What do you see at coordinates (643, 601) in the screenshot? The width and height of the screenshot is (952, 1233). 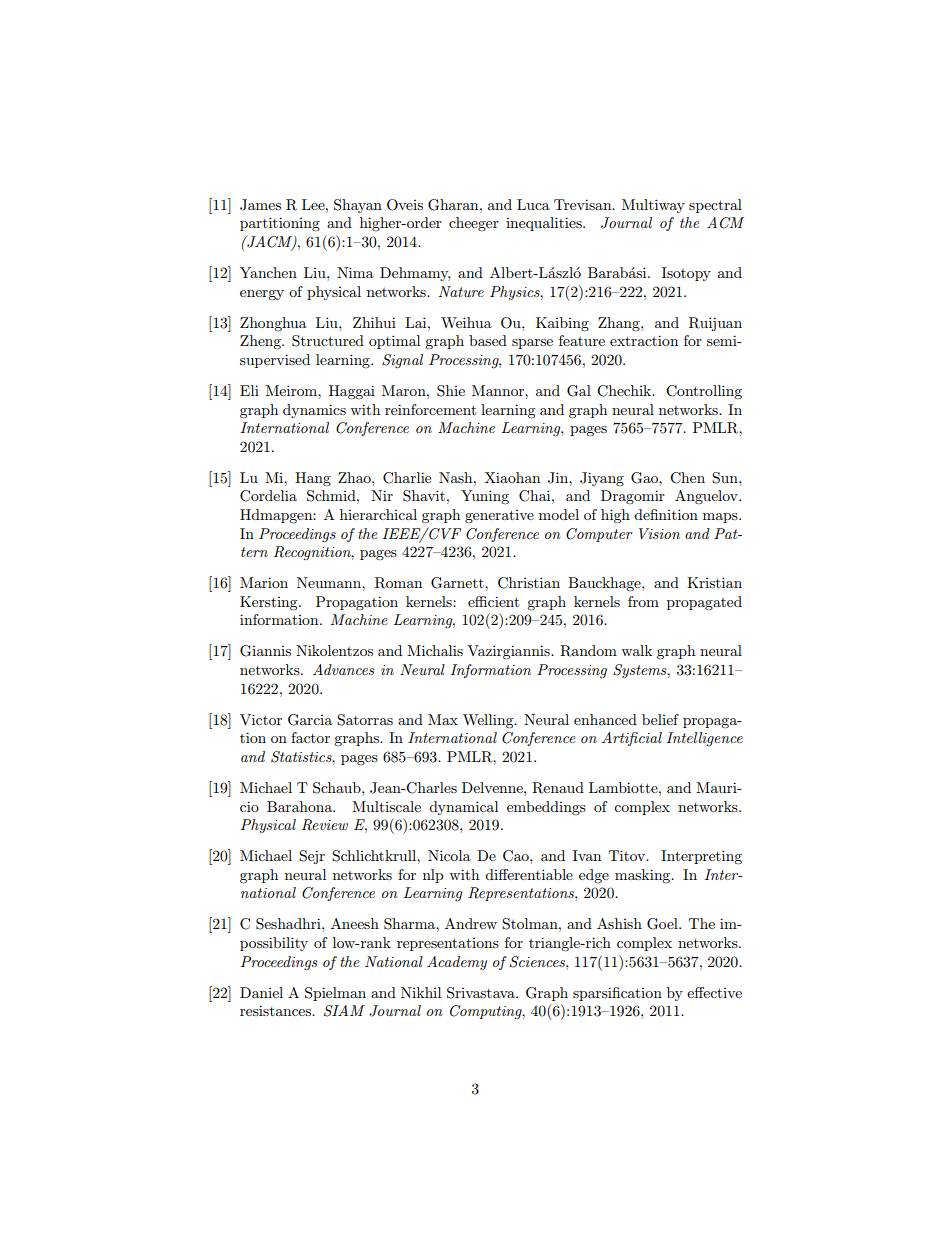 I see `from` at bounding box center [643, 601].
